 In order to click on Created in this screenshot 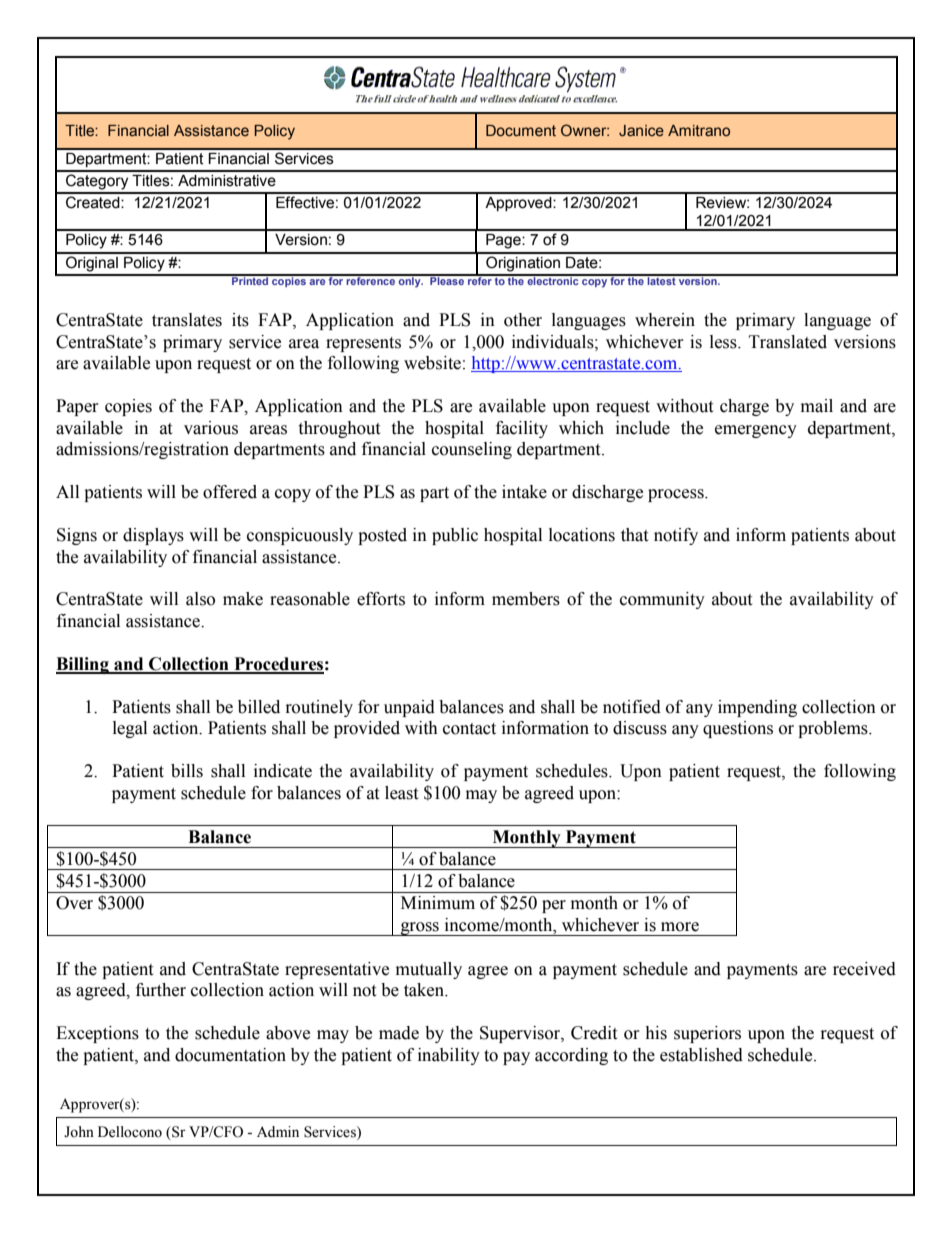, I will do `click(94, 202)`.
